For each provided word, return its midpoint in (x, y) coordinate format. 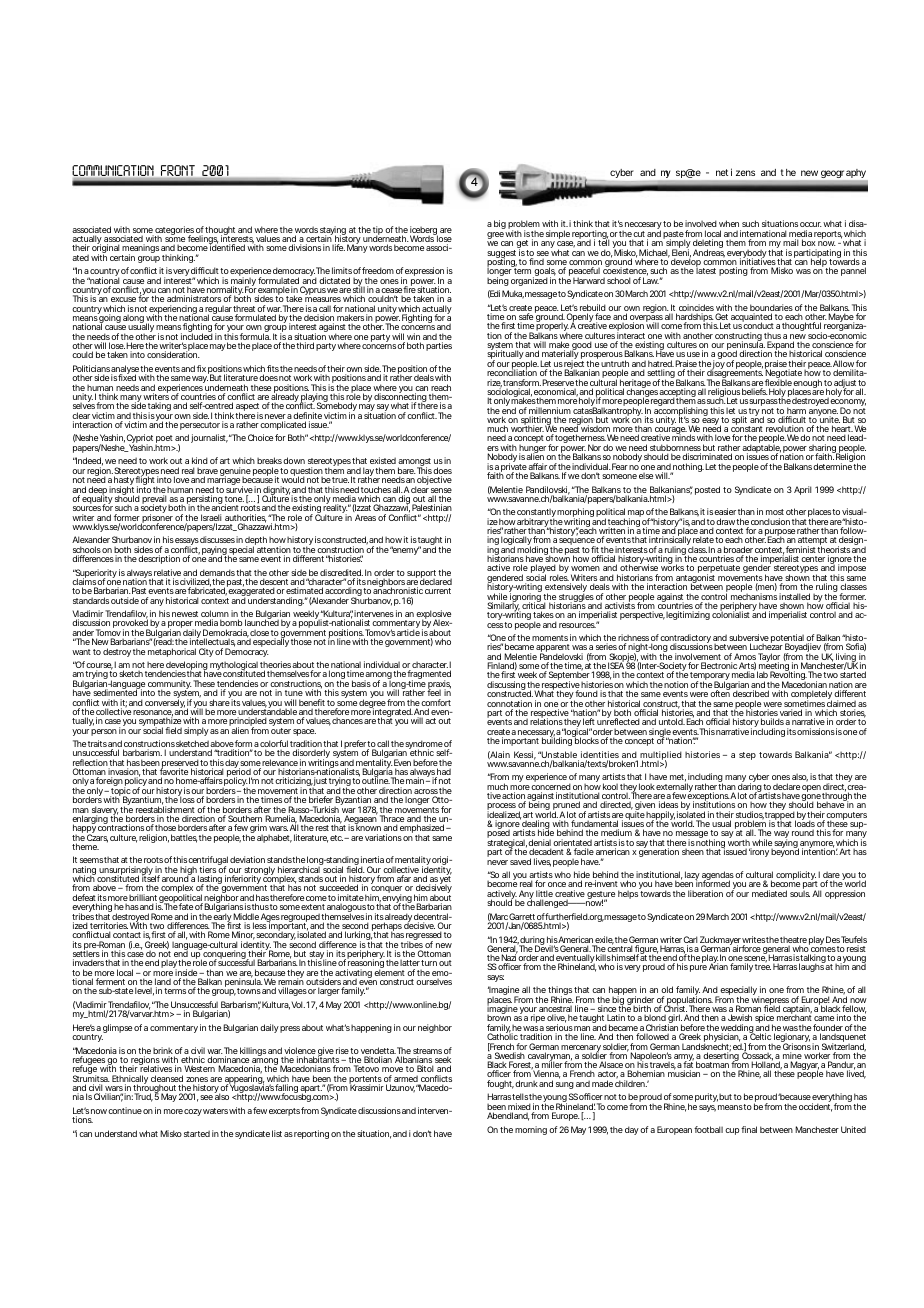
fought (500, 1084)
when (729, 223)
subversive (749, 639)
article (408, 632)
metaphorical (172, 652)
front (178, 170)
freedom (378, 270)
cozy (193, 1112)
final (749, 1129)
